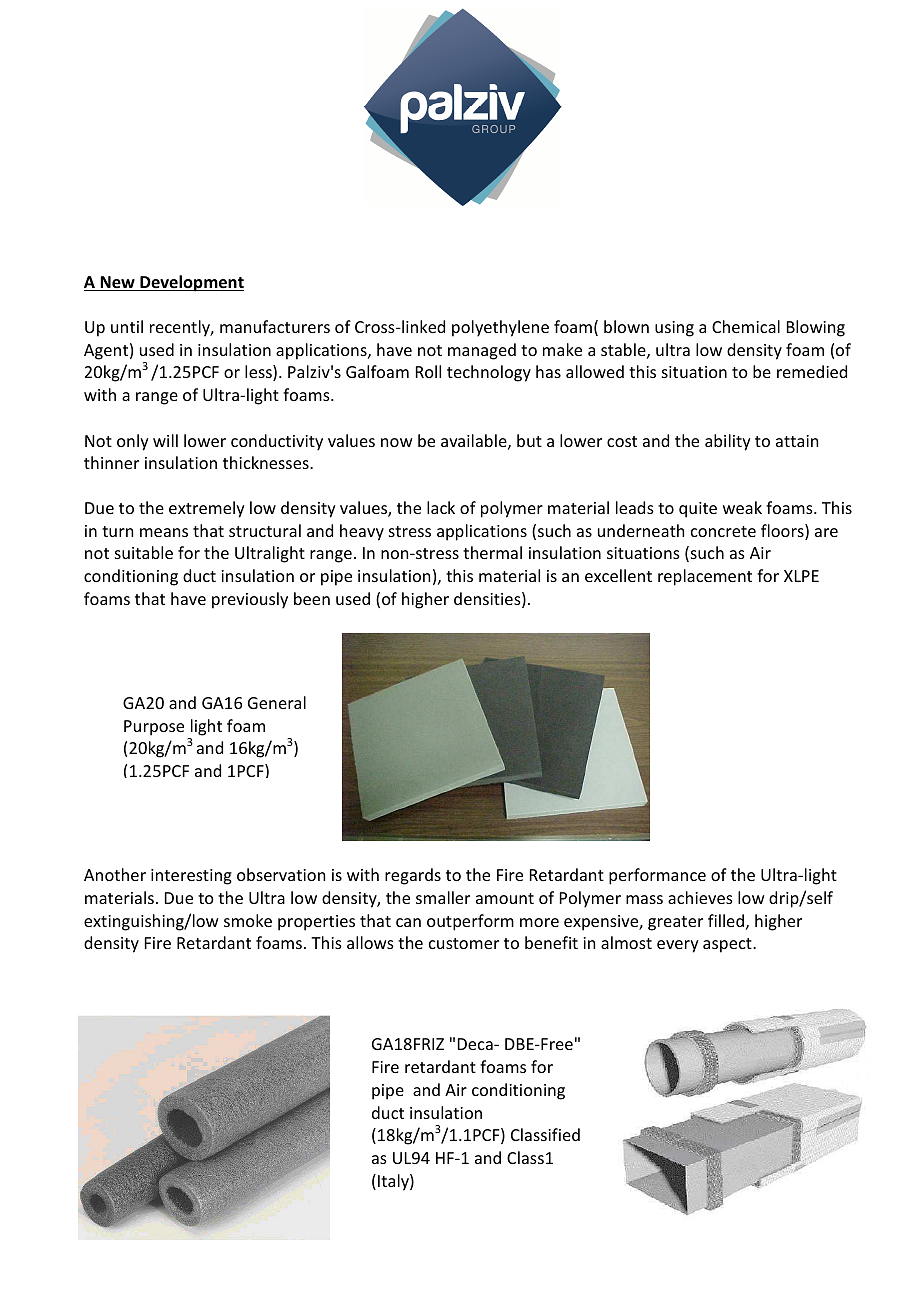 The height and width of the document is (1308, 924). I want to click on weak, so click(742, 507).
